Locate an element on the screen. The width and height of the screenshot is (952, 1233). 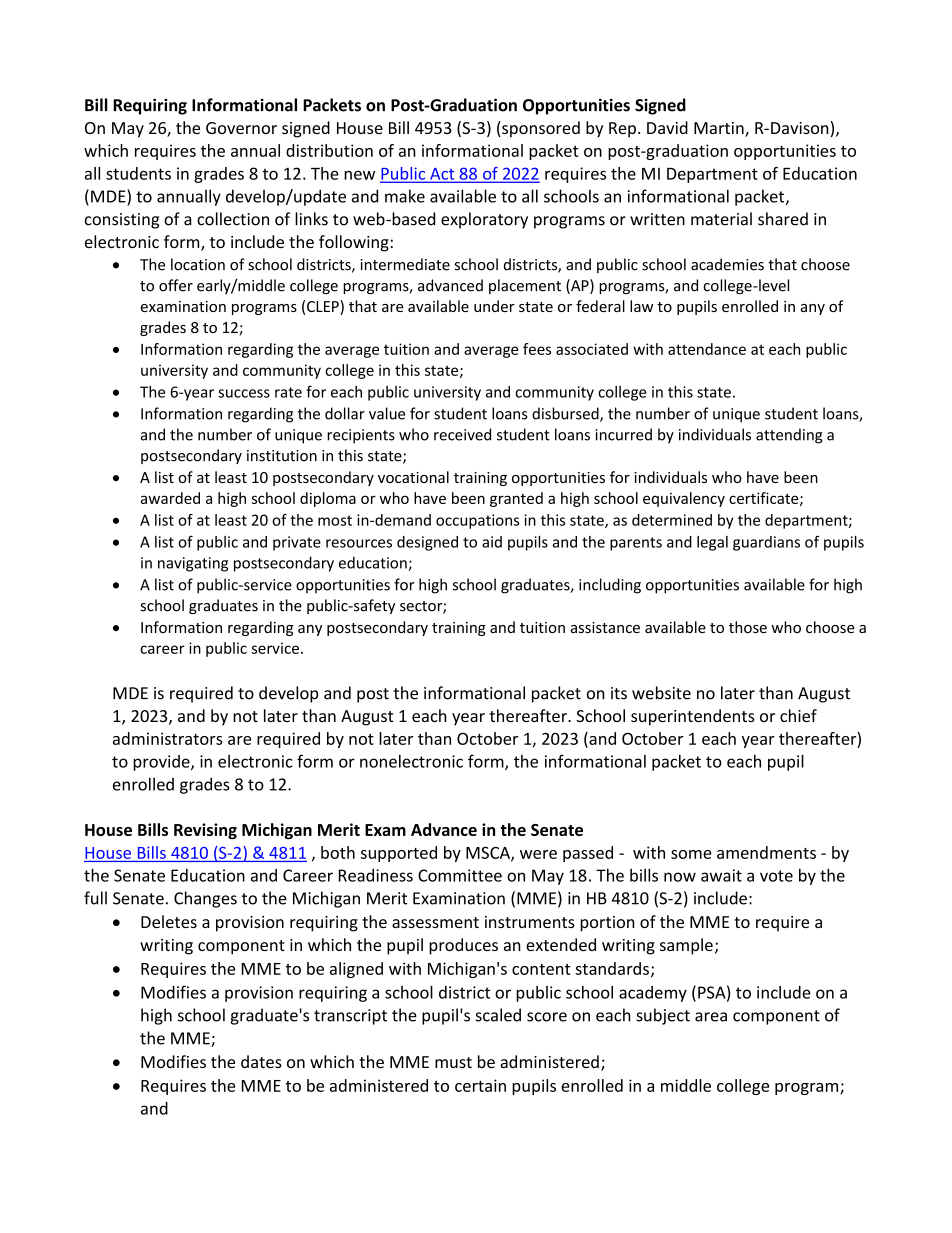
Act is located at coordinates (442, 175).
